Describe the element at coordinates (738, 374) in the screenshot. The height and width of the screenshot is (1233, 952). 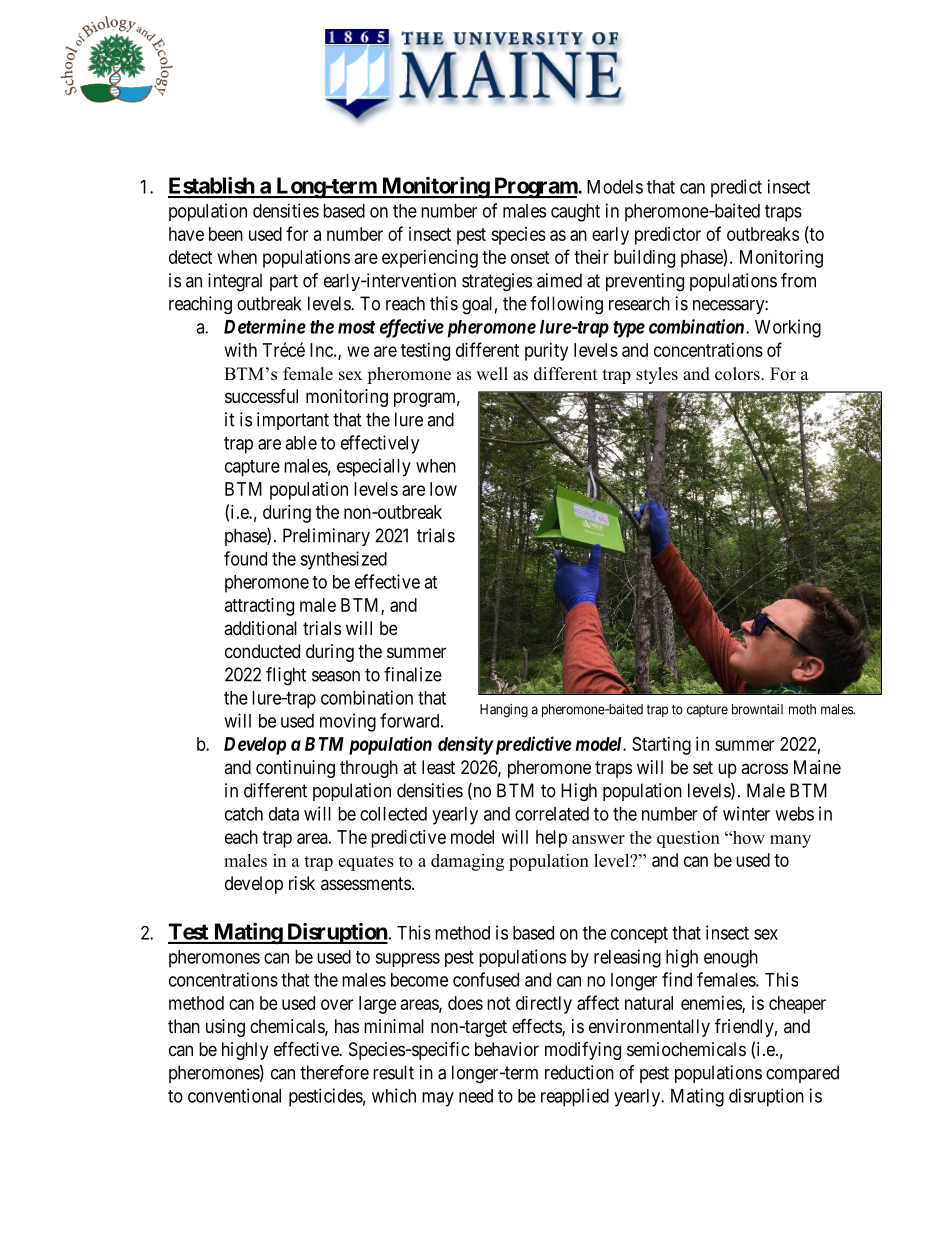
I see `colors` at that location.
